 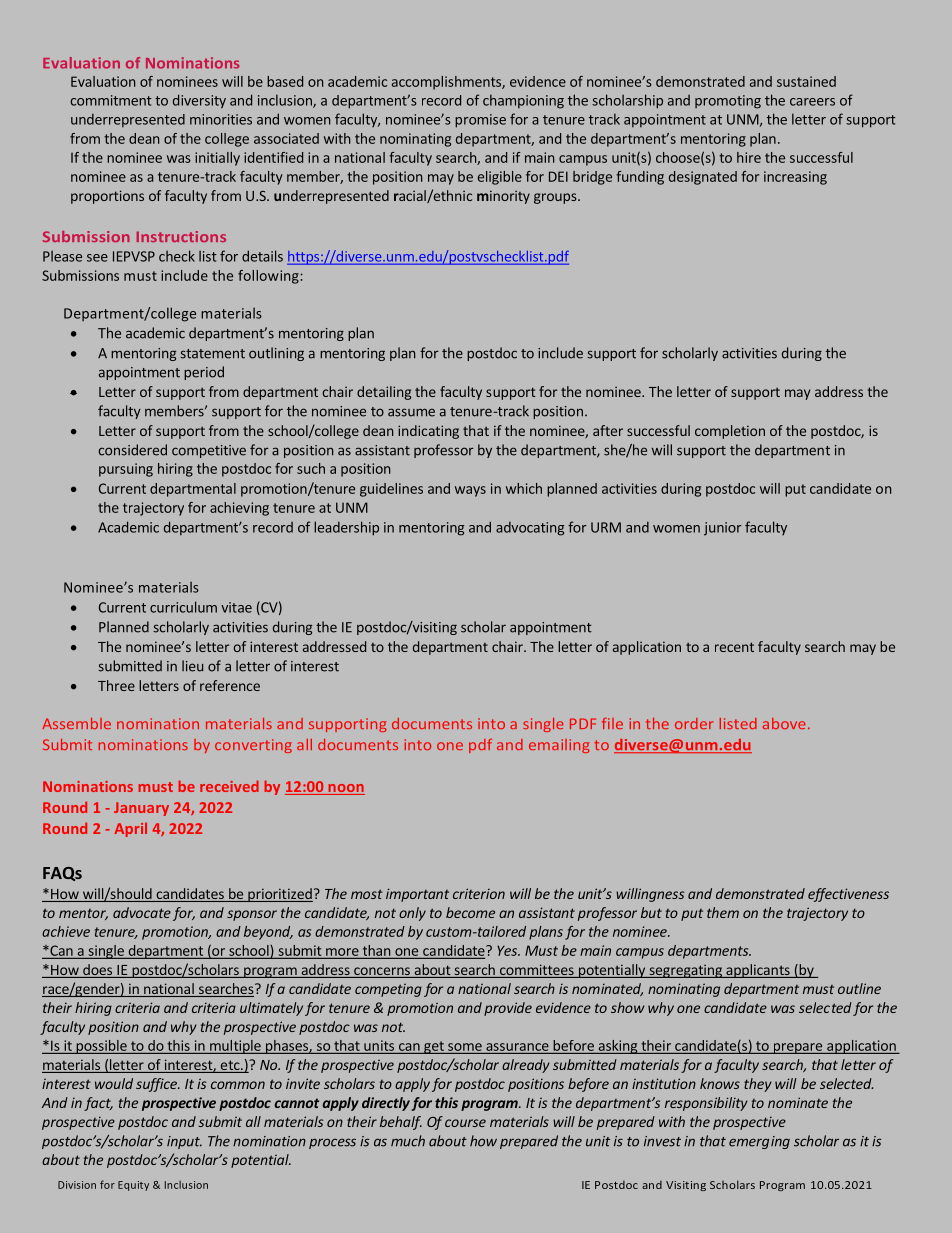 What do you see at coordinates (480, 121) in the page?
I see `promise` at bounding box center [480, 121].
